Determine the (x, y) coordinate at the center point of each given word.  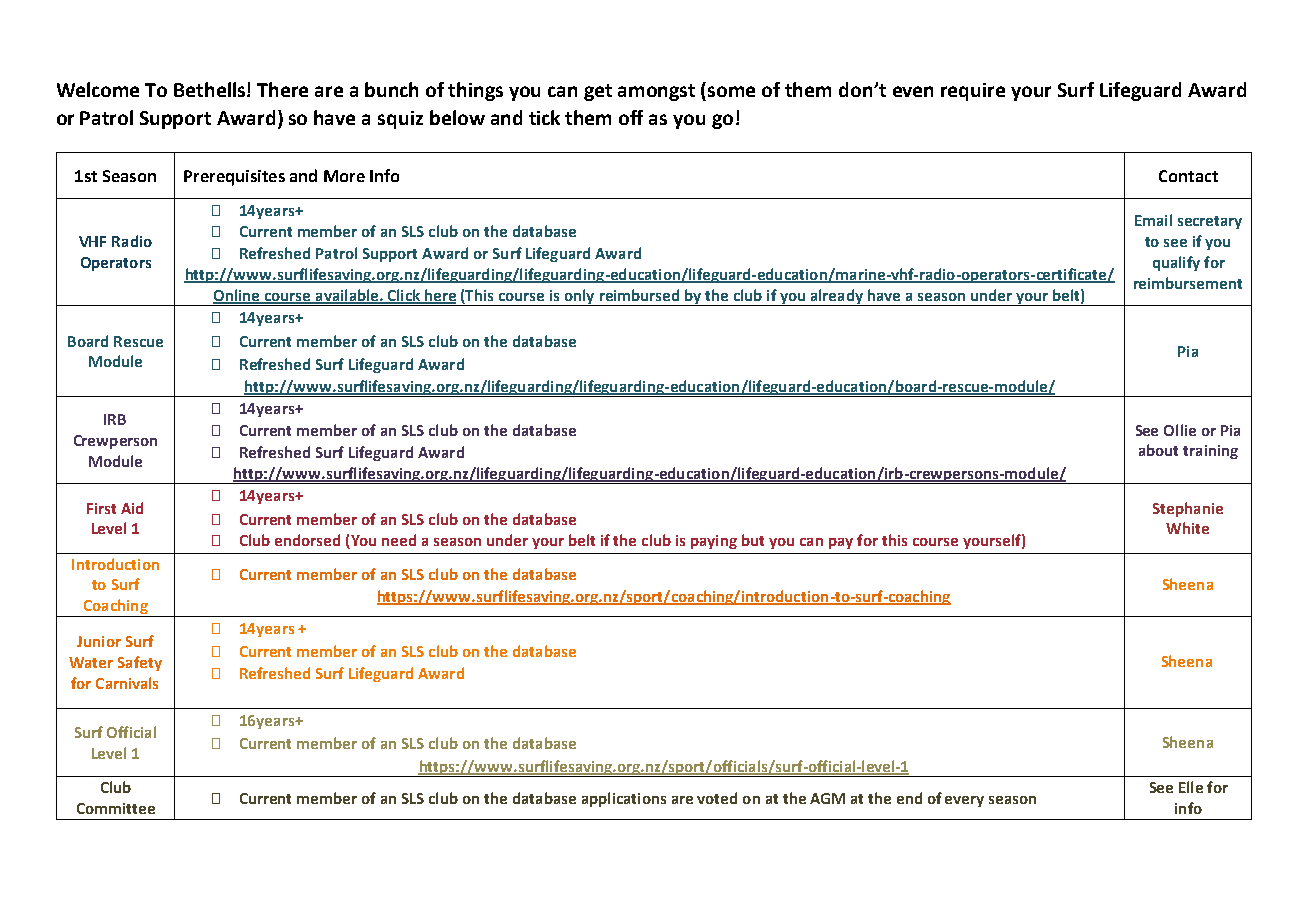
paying (714, 542)
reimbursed (639, 295)
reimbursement (1188, 283)
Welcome (98, 89)
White (1187, 528)
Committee (116, 808)
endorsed (307, 540)
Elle (1191, 787)
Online (237, 296)
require (973, 92)
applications (624, 799)
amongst (656, 92)
